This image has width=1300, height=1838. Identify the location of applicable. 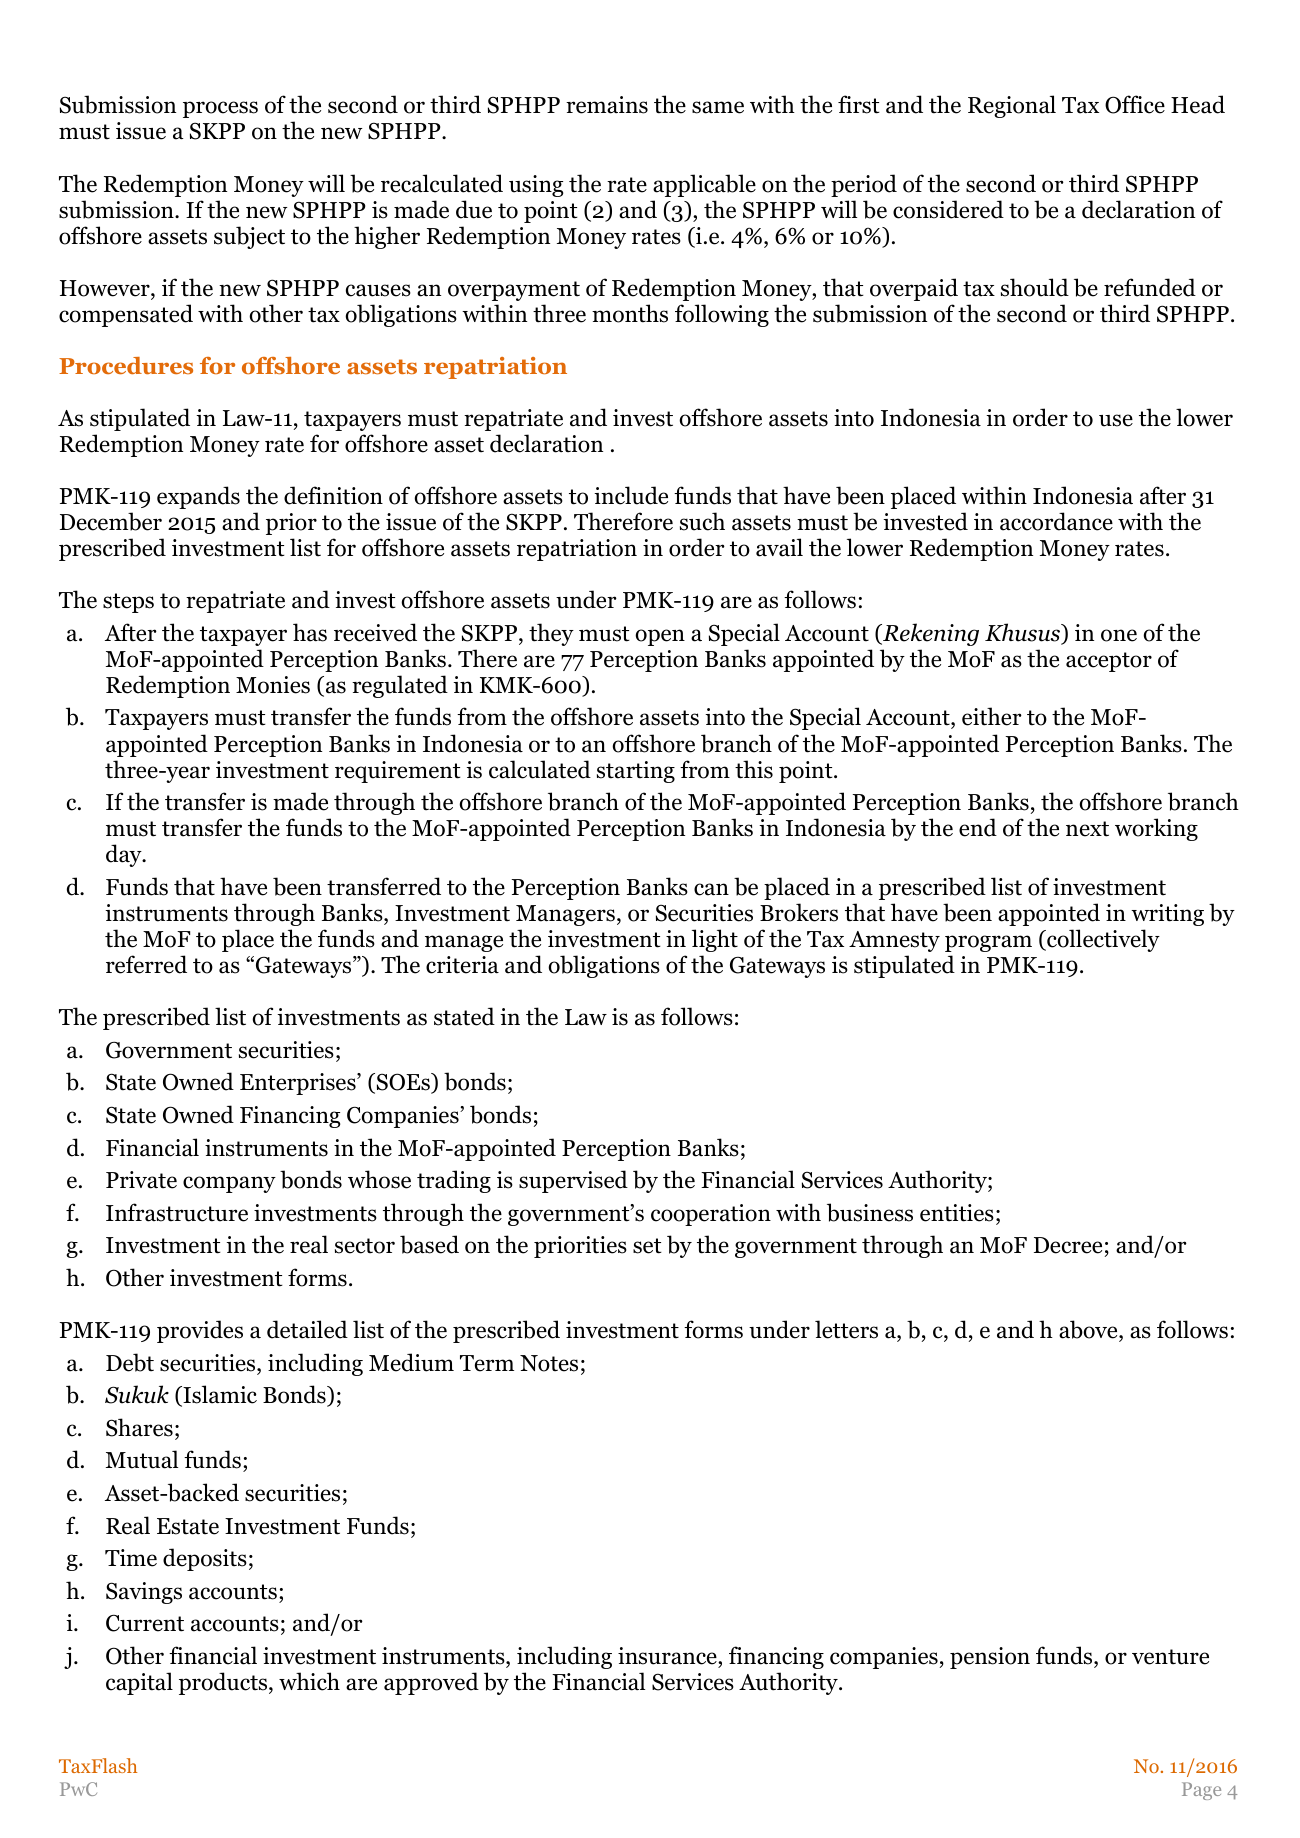
(704, 185).
